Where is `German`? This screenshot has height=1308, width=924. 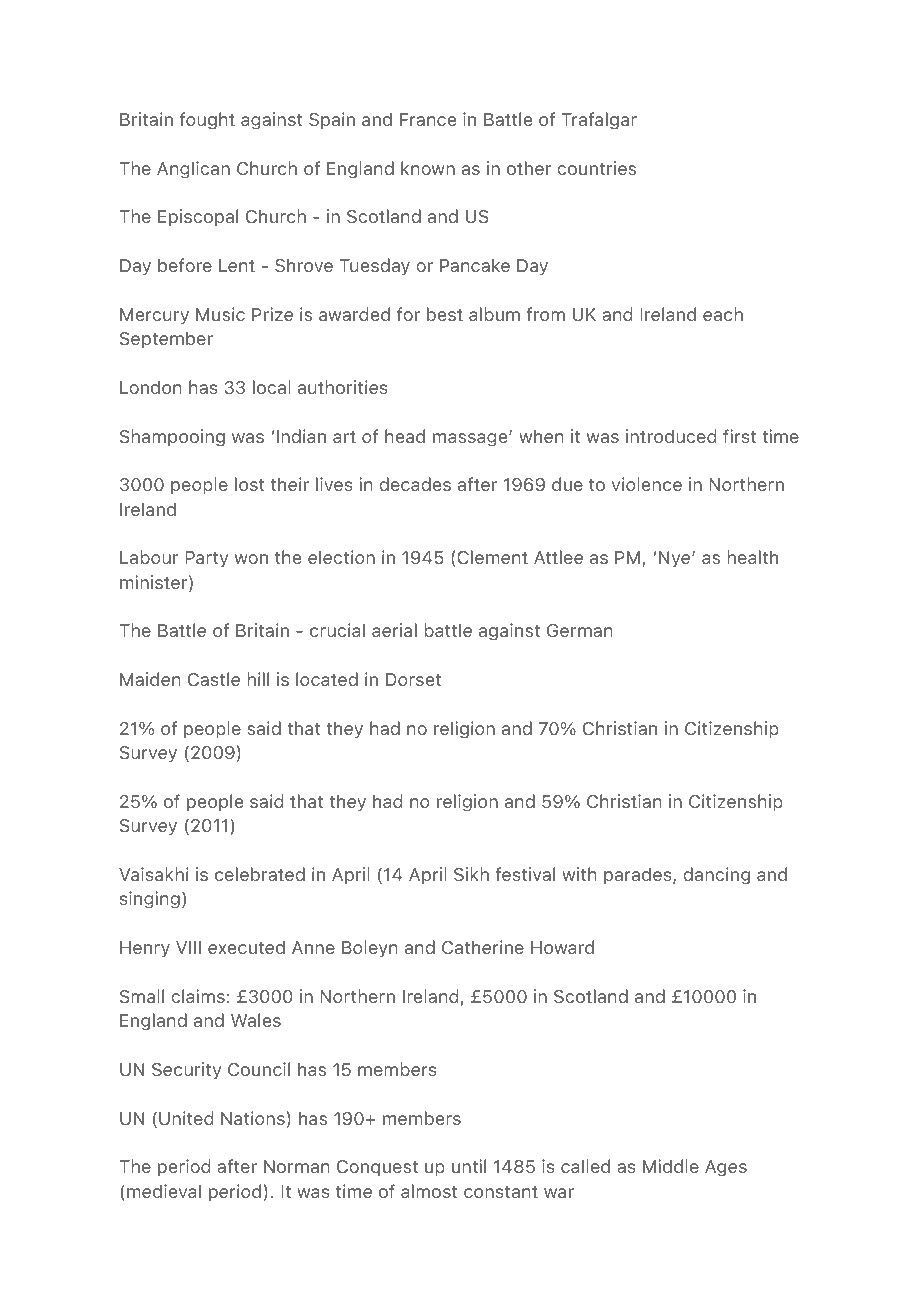 German is located at coordinates (580, 631).
